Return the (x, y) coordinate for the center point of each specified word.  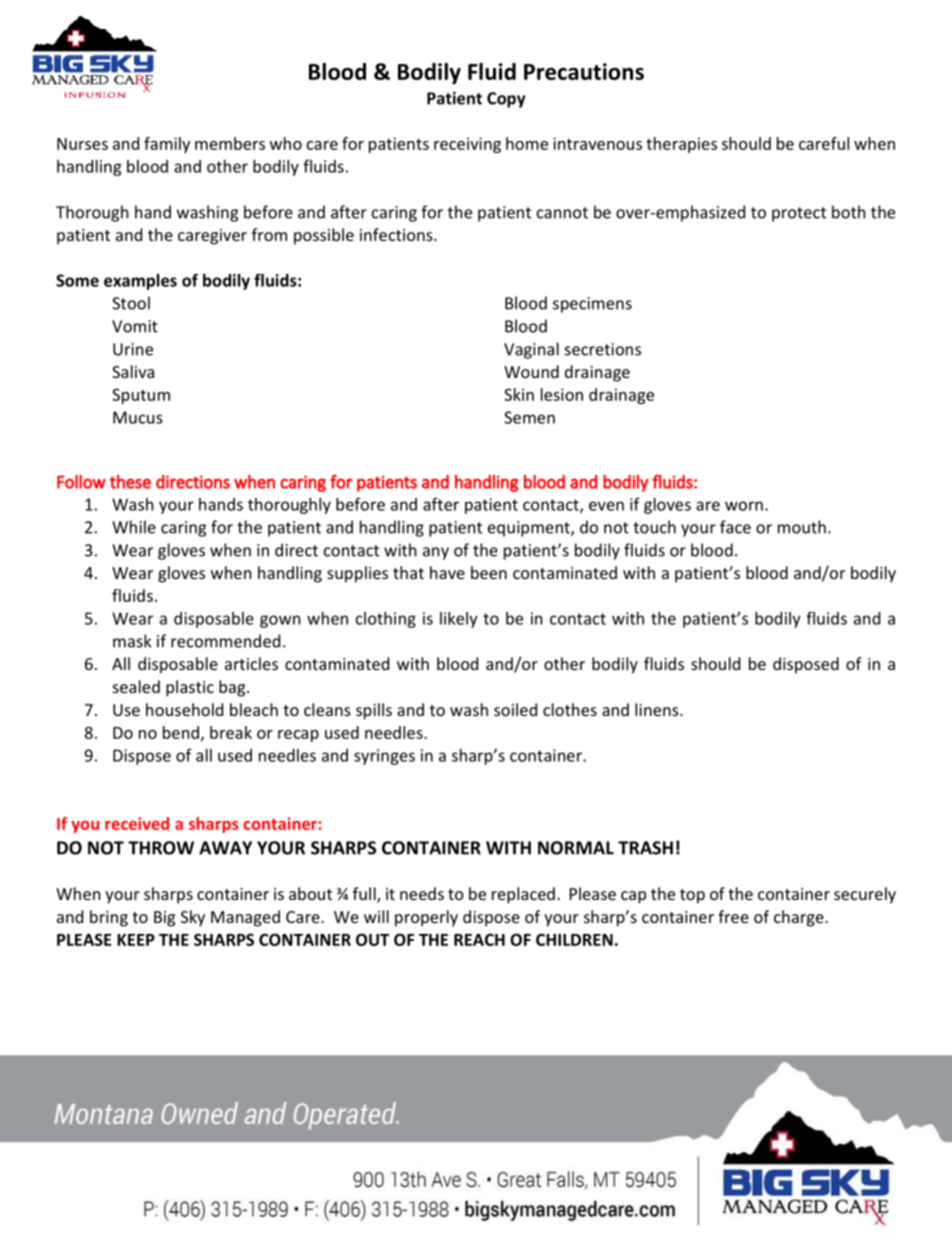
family (167, 145)
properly (426, 918)
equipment (530, 529)
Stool (131, 303)
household (184, 709)
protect (799, 214)
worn (744, 506)
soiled (515, 709)
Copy (506, 100)
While (134, 527)
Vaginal (531, 350)
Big (164, 919)
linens (658, 709)
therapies (681, 145)
